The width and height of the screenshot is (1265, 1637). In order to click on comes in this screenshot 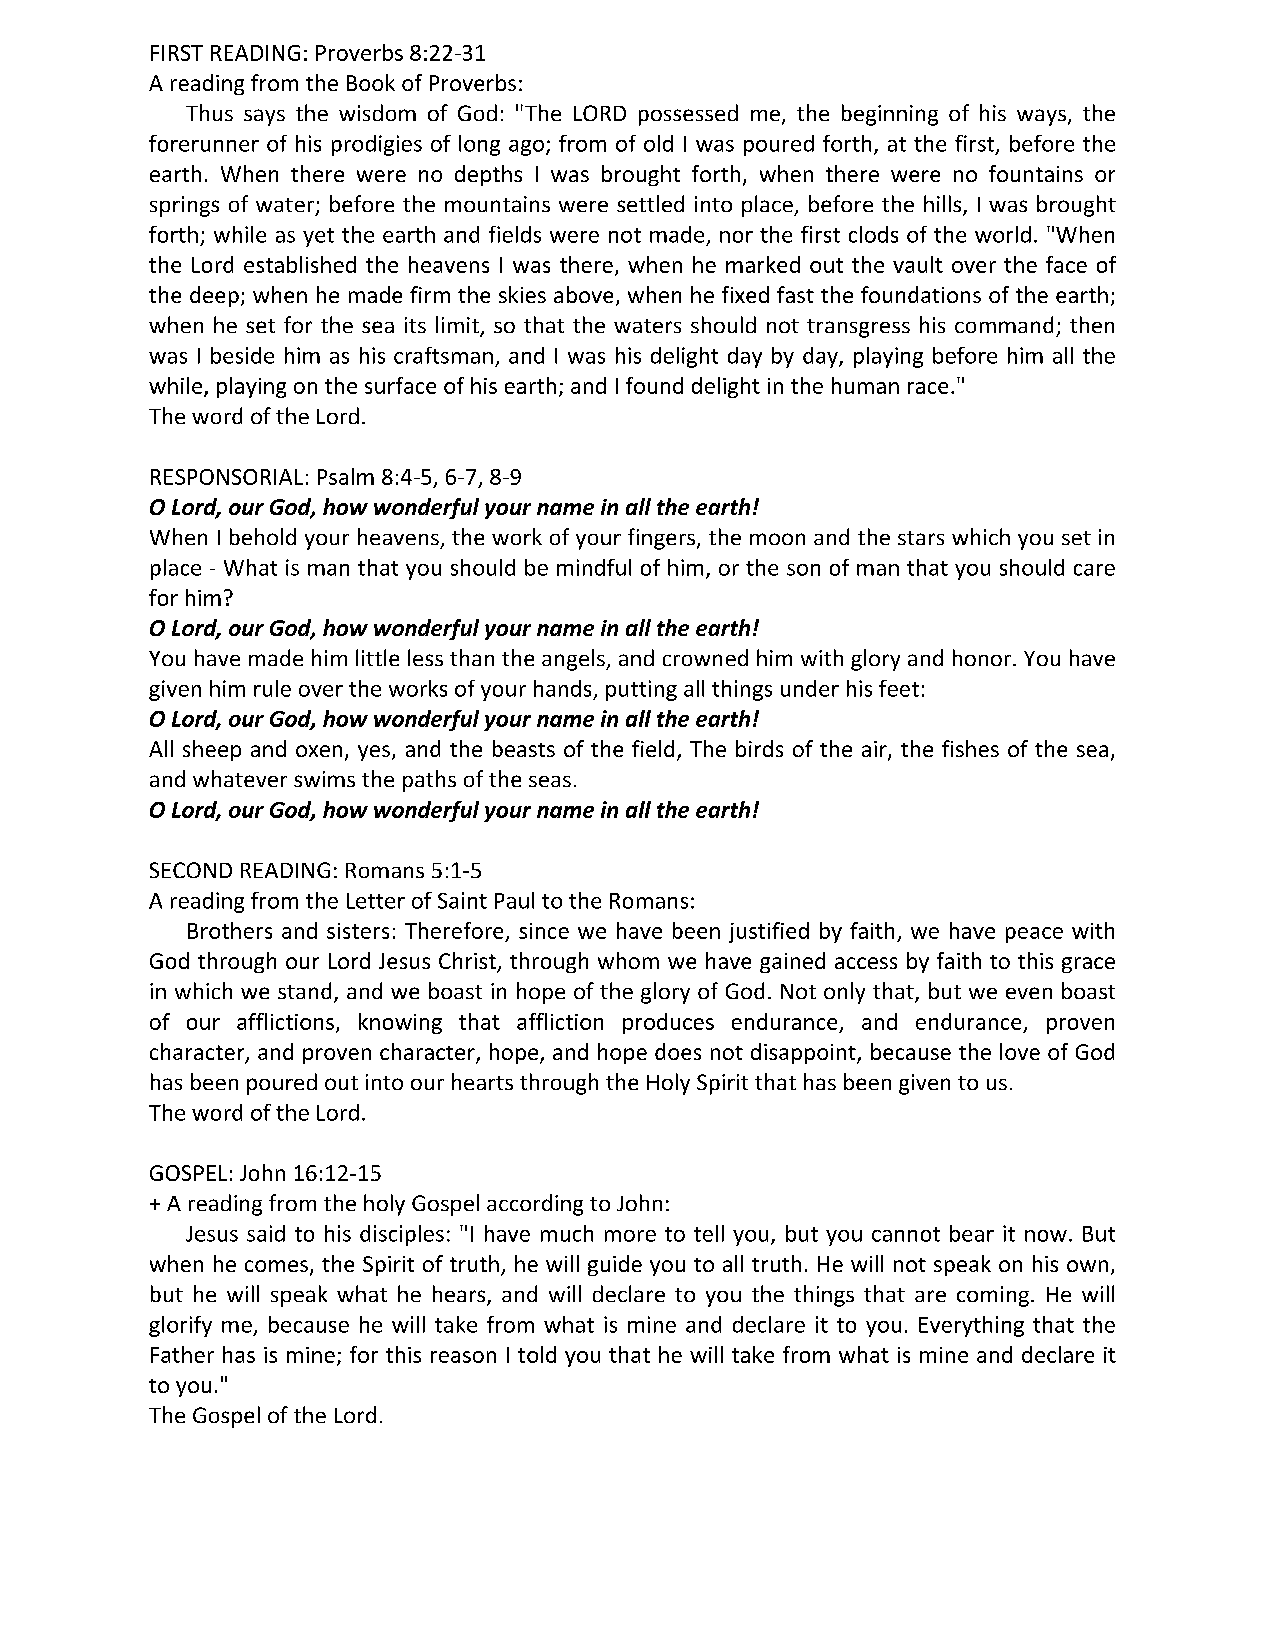, I will do `click(278, 1267)`.
